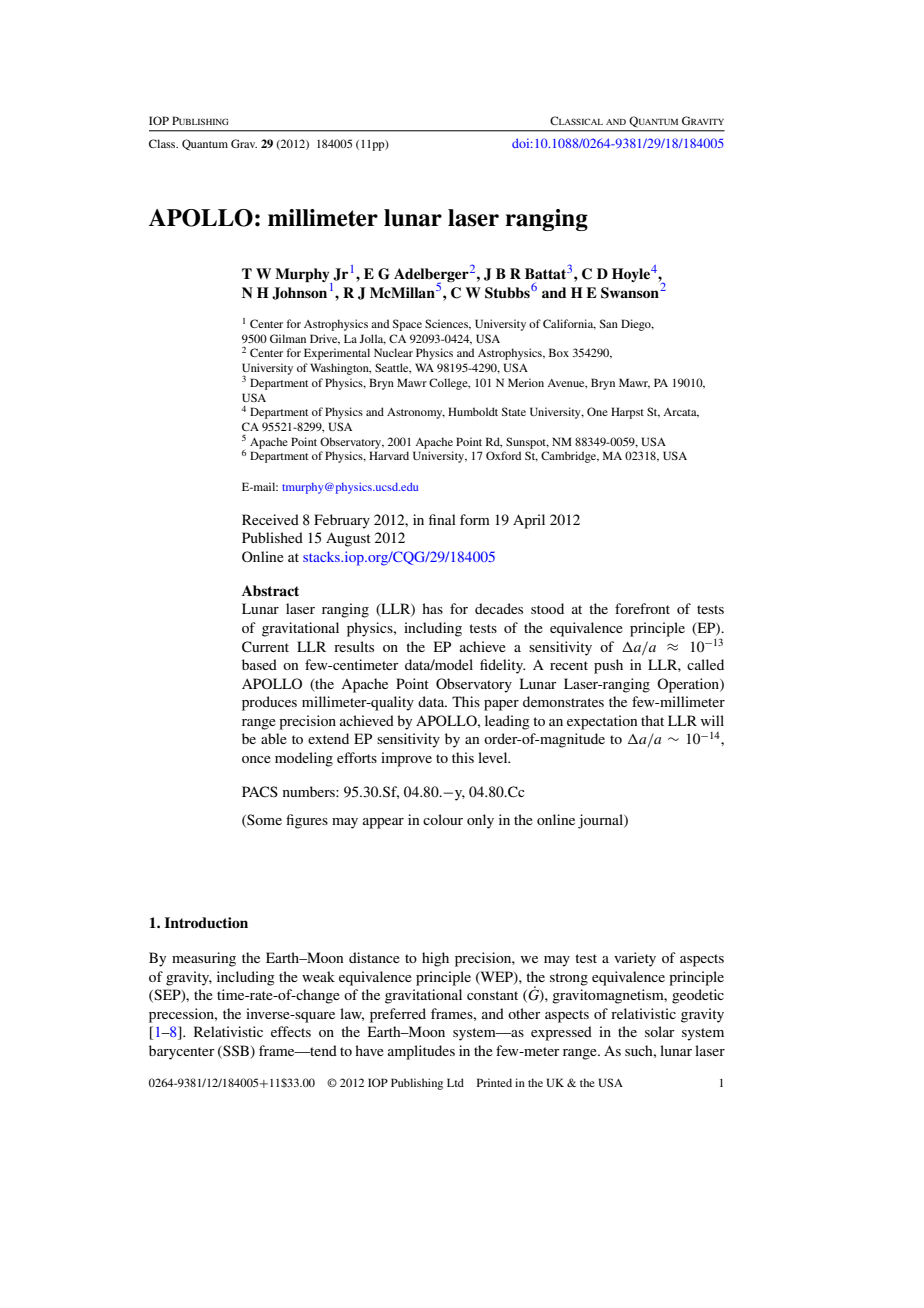 The image size is (924, 1308). What do you see at coordinates (206, 922) in the document?
I see `Introduction` at bounding box center [206, 922].
